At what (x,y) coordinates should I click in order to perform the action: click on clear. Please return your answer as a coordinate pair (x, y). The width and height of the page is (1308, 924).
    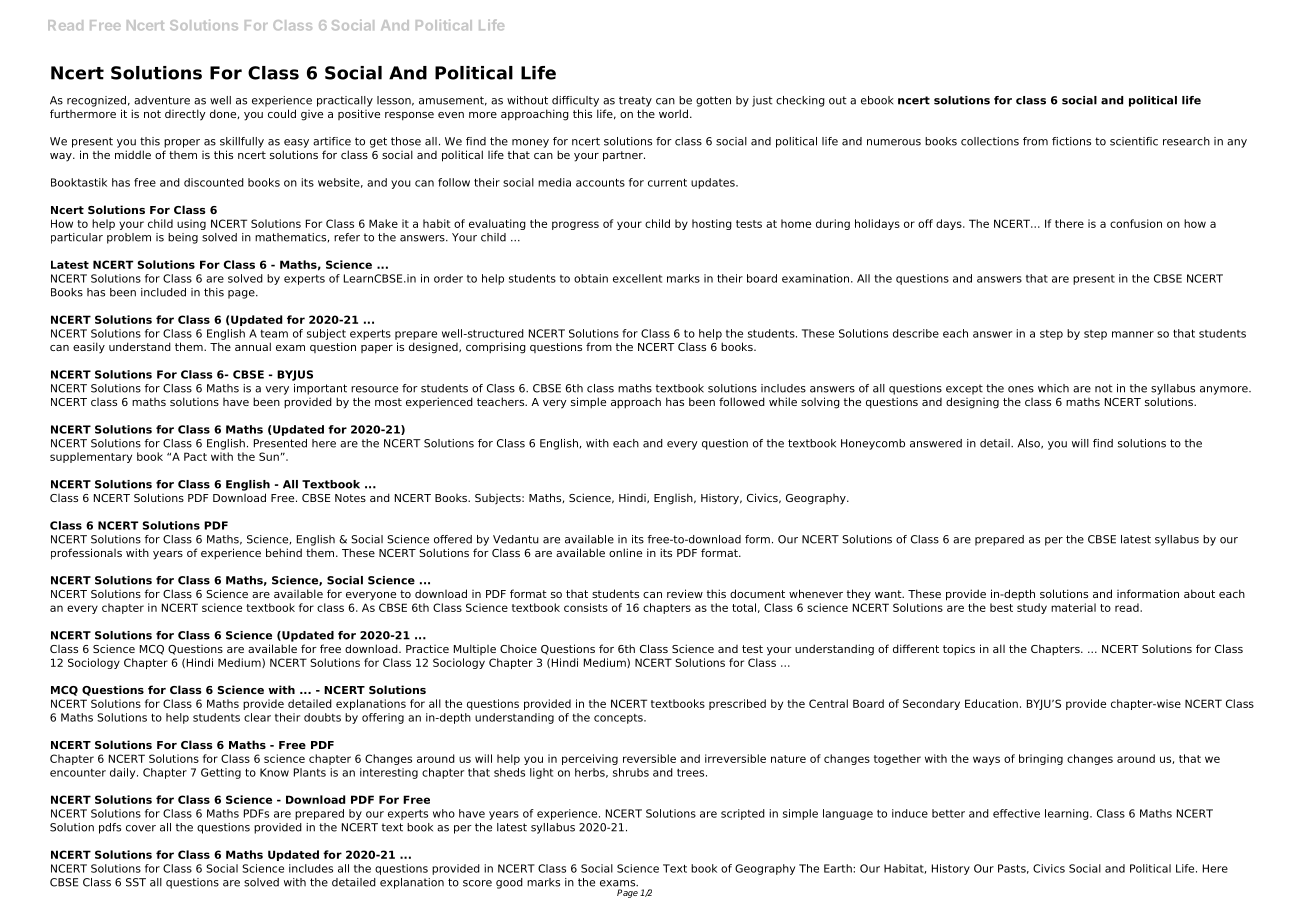
    Looking at the image, I should click on (257, 717).
